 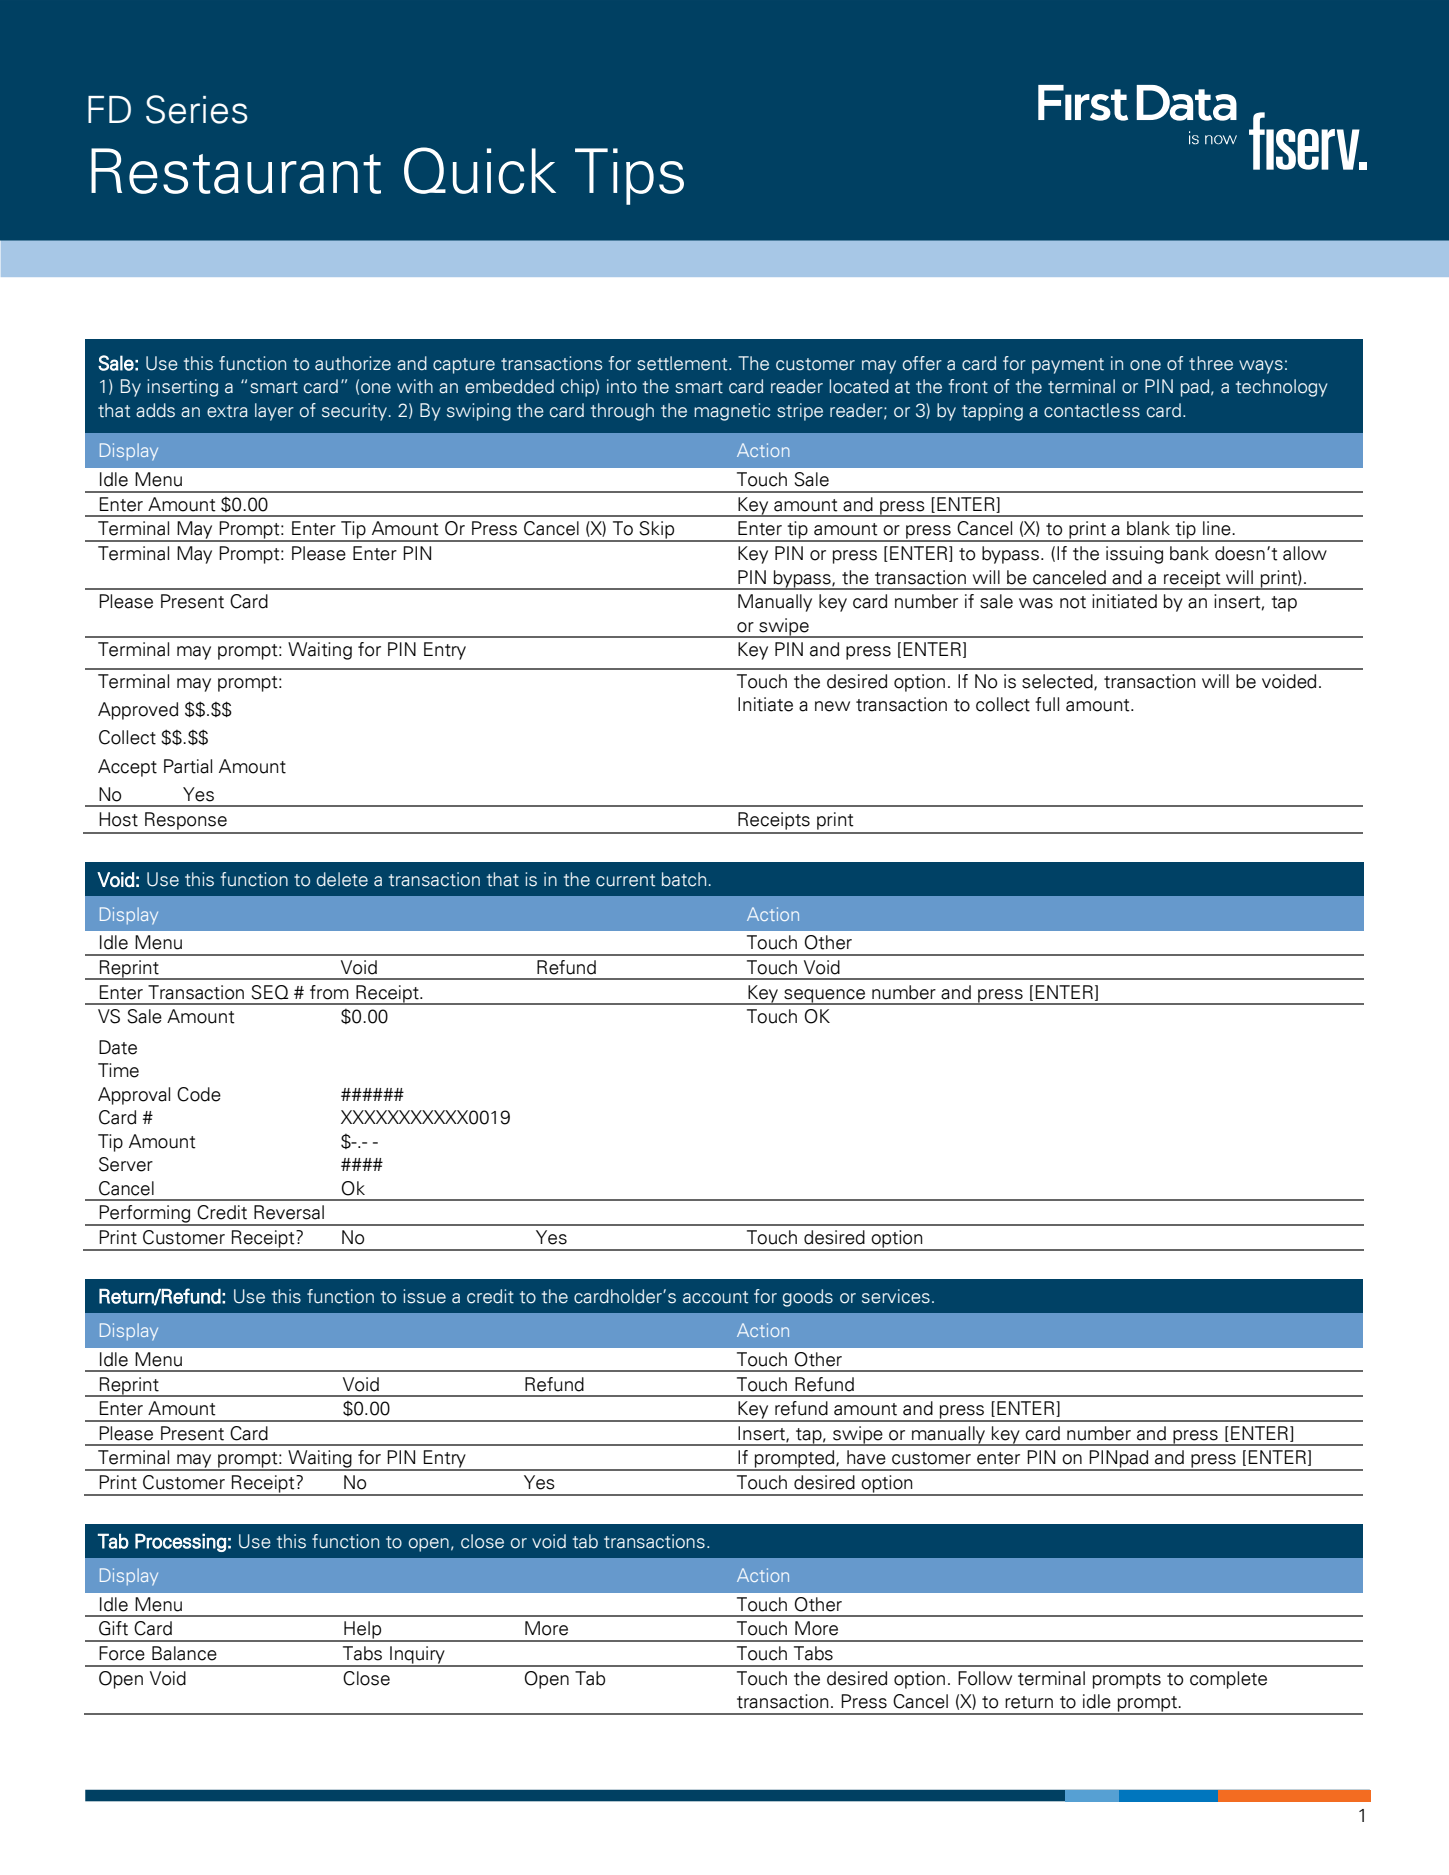 What do you see at coordinates (629, 176) in the screenshot?
I see `Tips` at bounding box center [629, 176].
